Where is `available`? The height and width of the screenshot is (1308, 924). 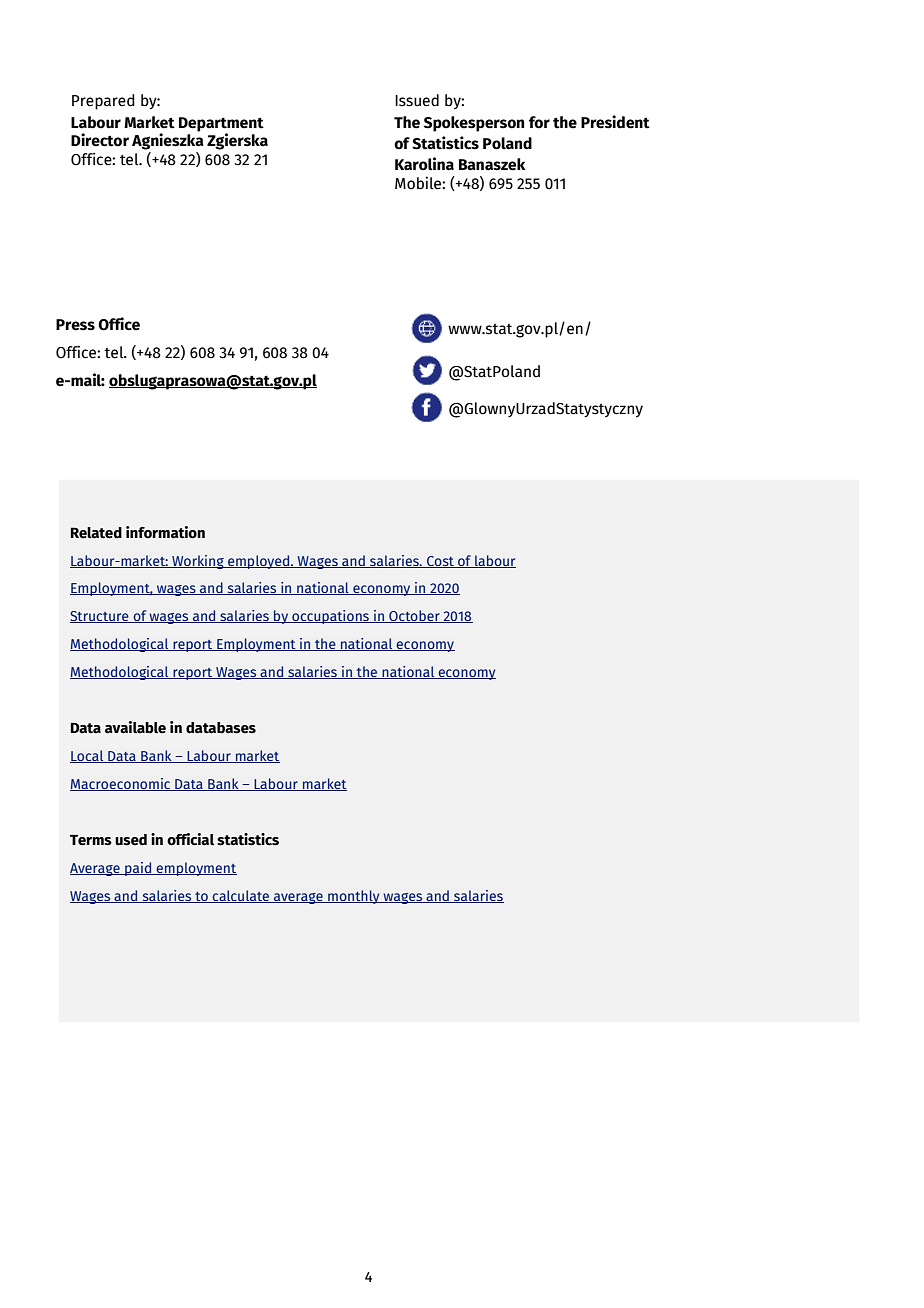
available is located at coordinates (135, 727).
